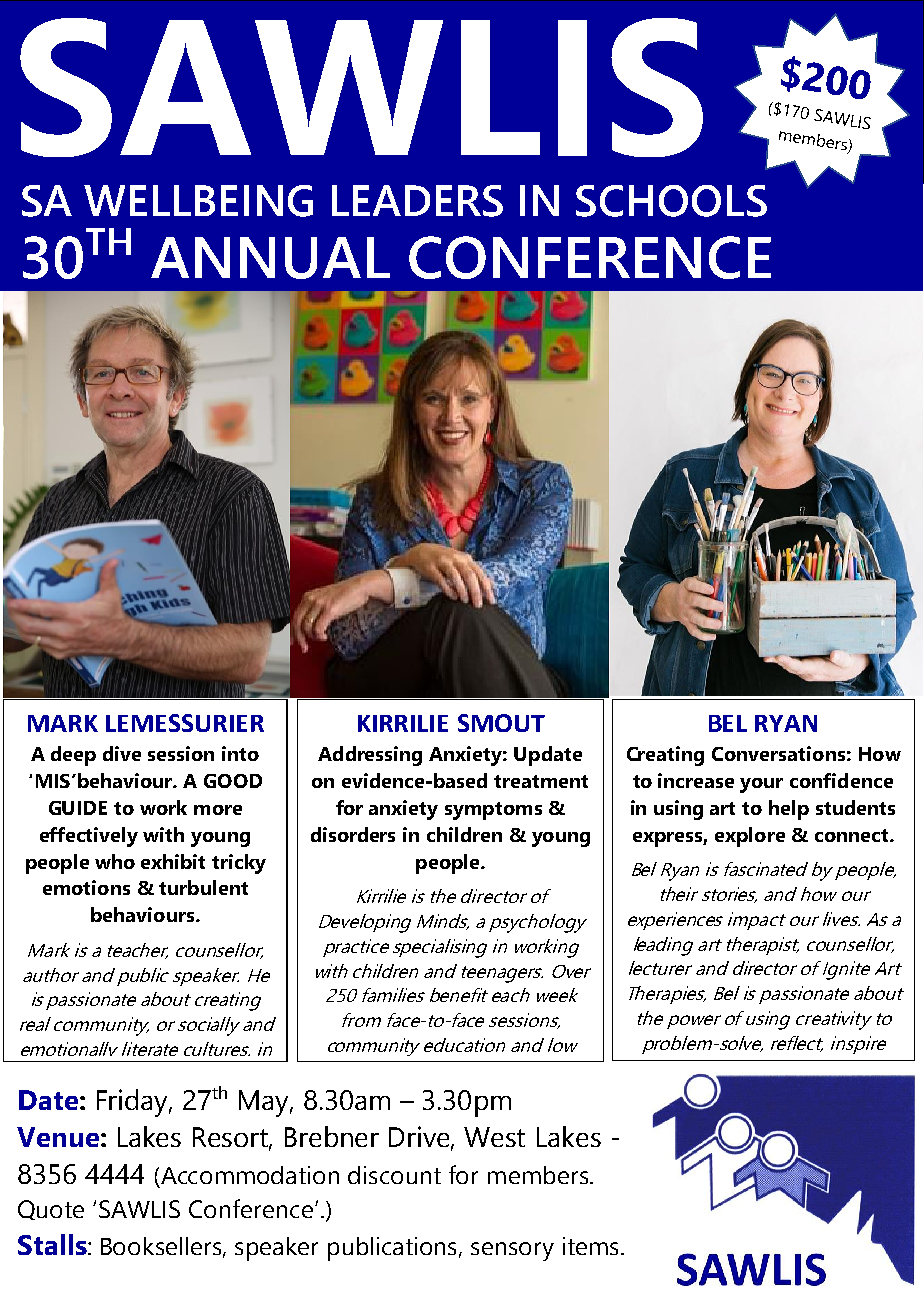  Describe the element at coordinates (162, 1247) in the page. I see `Booksellers` at that location.
